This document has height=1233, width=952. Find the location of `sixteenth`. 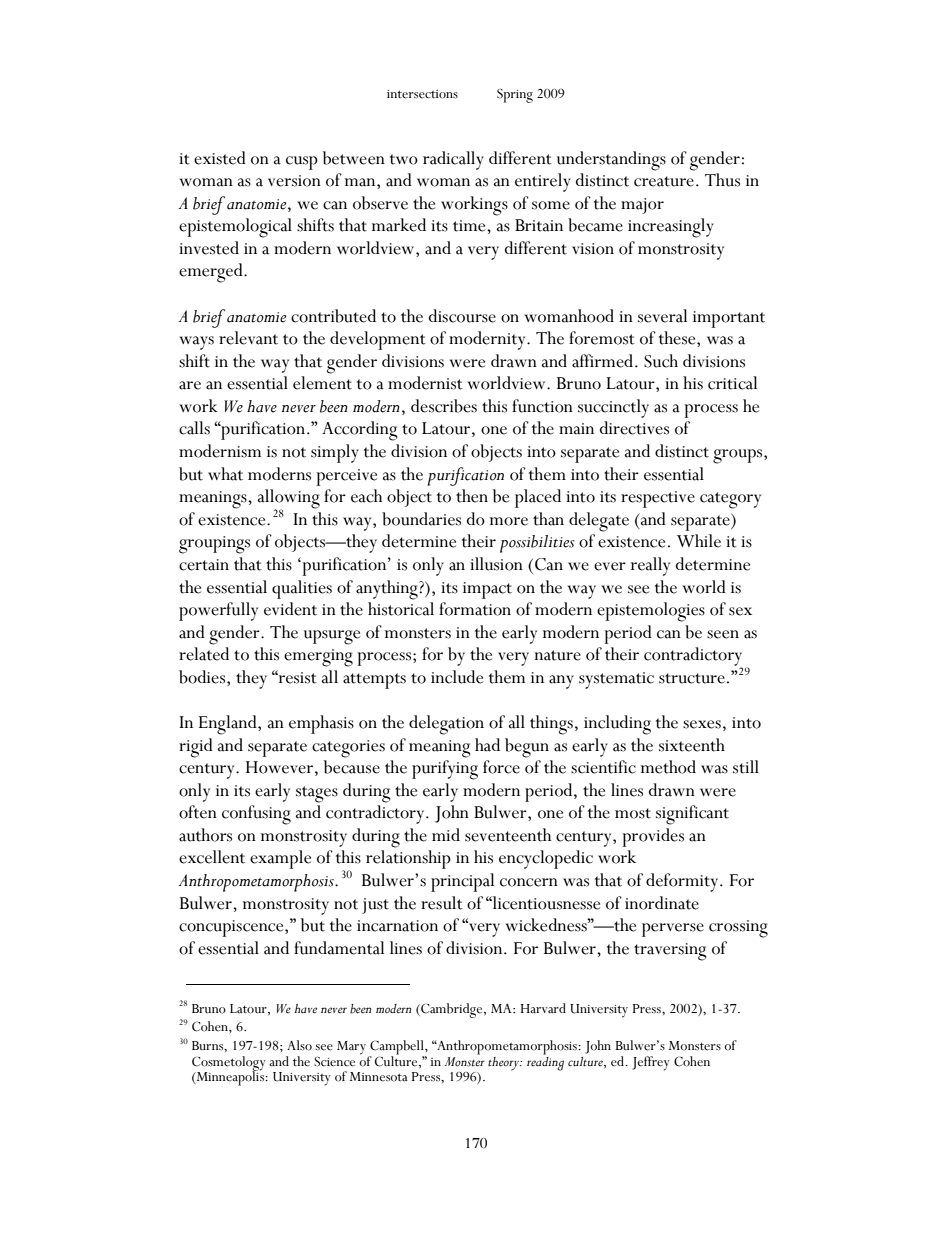

sixteenth is located at coordinates (692, 745).
